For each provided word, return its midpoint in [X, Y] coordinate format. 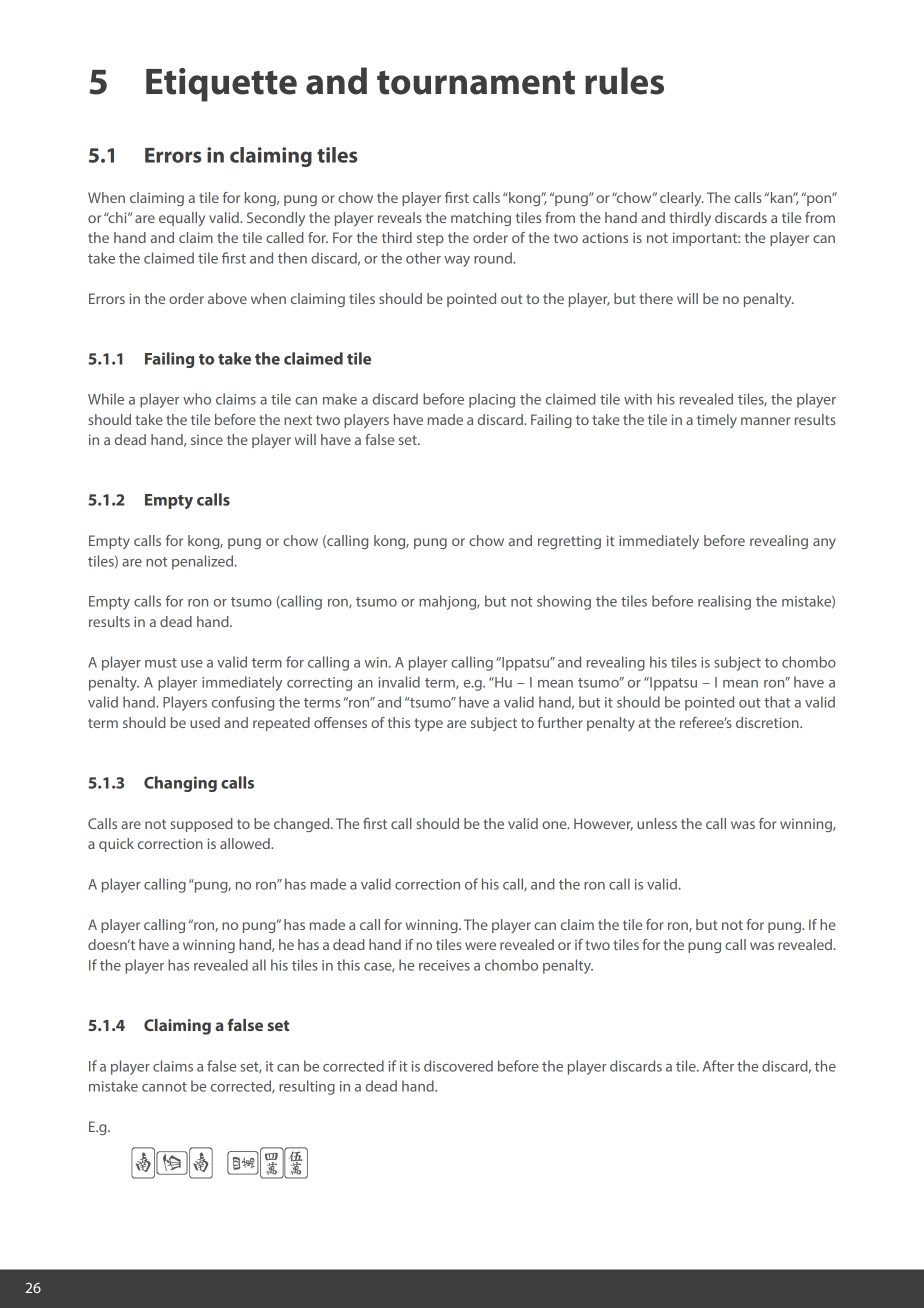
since [207, 440]
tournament [476, 82]
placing [492, 400]
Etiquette [221, 85]
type [428, 724]
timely [717, 421]
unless [657, 823]
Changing [180, 784]
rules [624, 81]
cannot [164, 1087]
